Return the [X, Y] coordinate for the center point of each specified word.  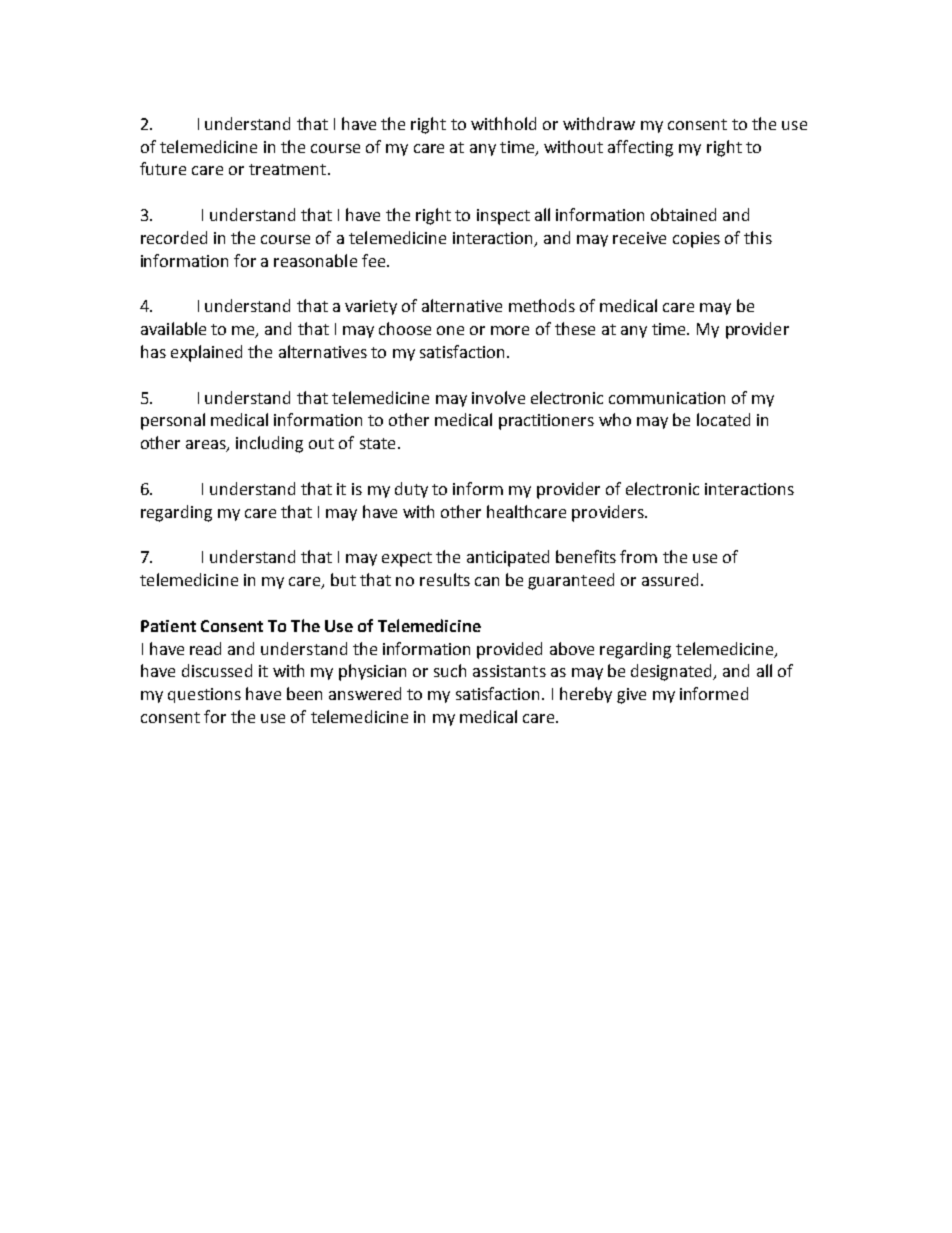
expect [407, 559]
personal [173, 421]
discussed [217, 670]
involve [498, 397]
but [343, 579]
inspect [503, 217]
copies [696, 240]
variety [371, 307]
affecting [640, 148]
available [173, 328]
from [638, 556]
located [723, 419]
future [163, 168]
